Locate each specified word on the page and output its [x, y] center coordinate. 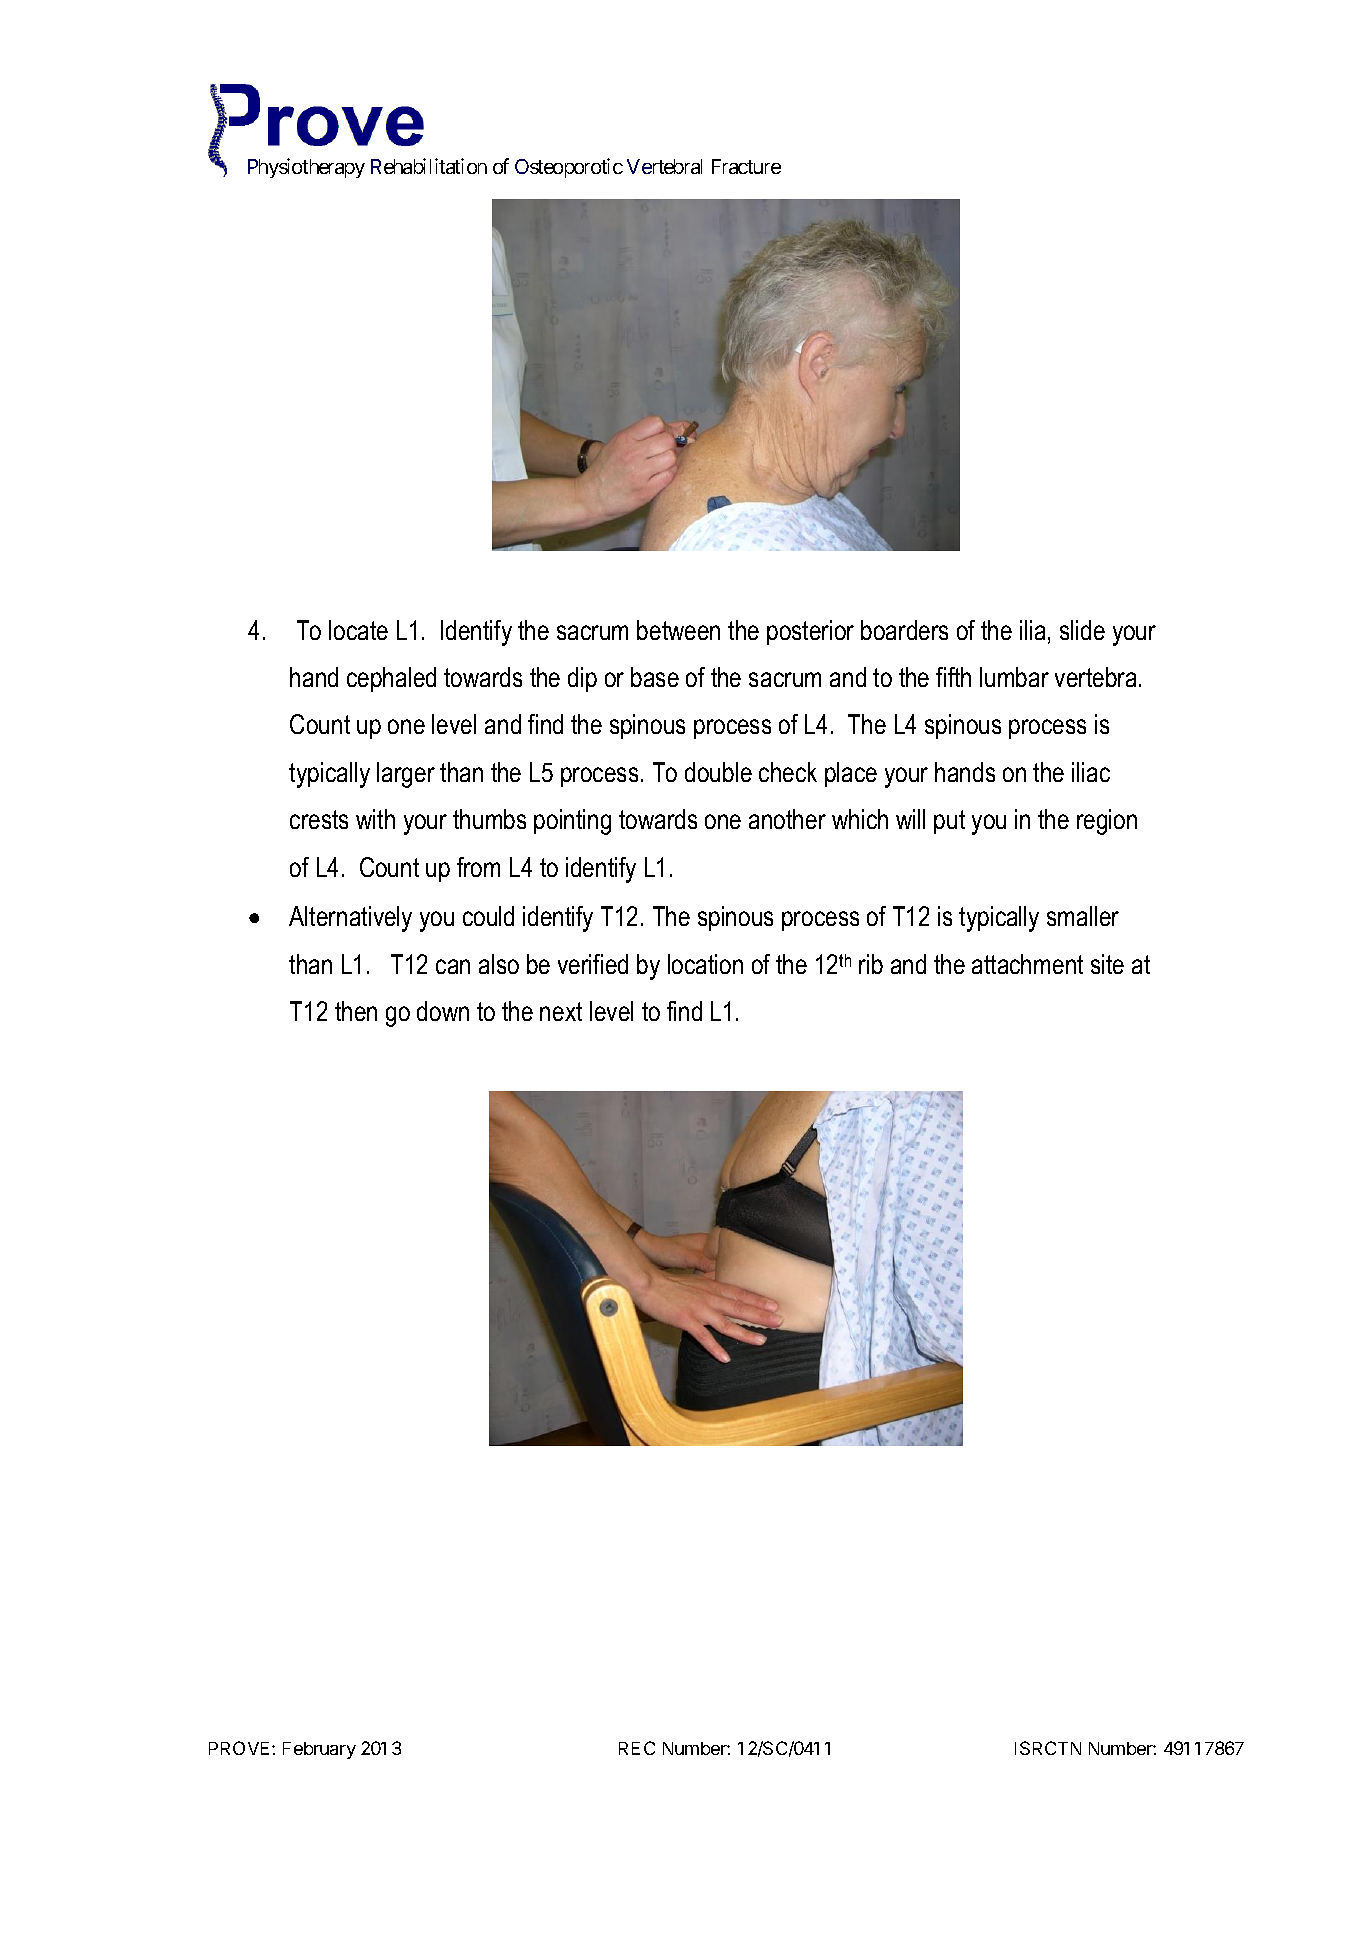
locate [358, 630]
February [319, 1750]
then [356, 1011]
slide [1082, 630]
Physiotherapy [306, 168]
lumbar [1014, 677]
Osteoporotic [569, 168]
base [655, 677]
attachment [1027, 964]
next [561, 1011]
